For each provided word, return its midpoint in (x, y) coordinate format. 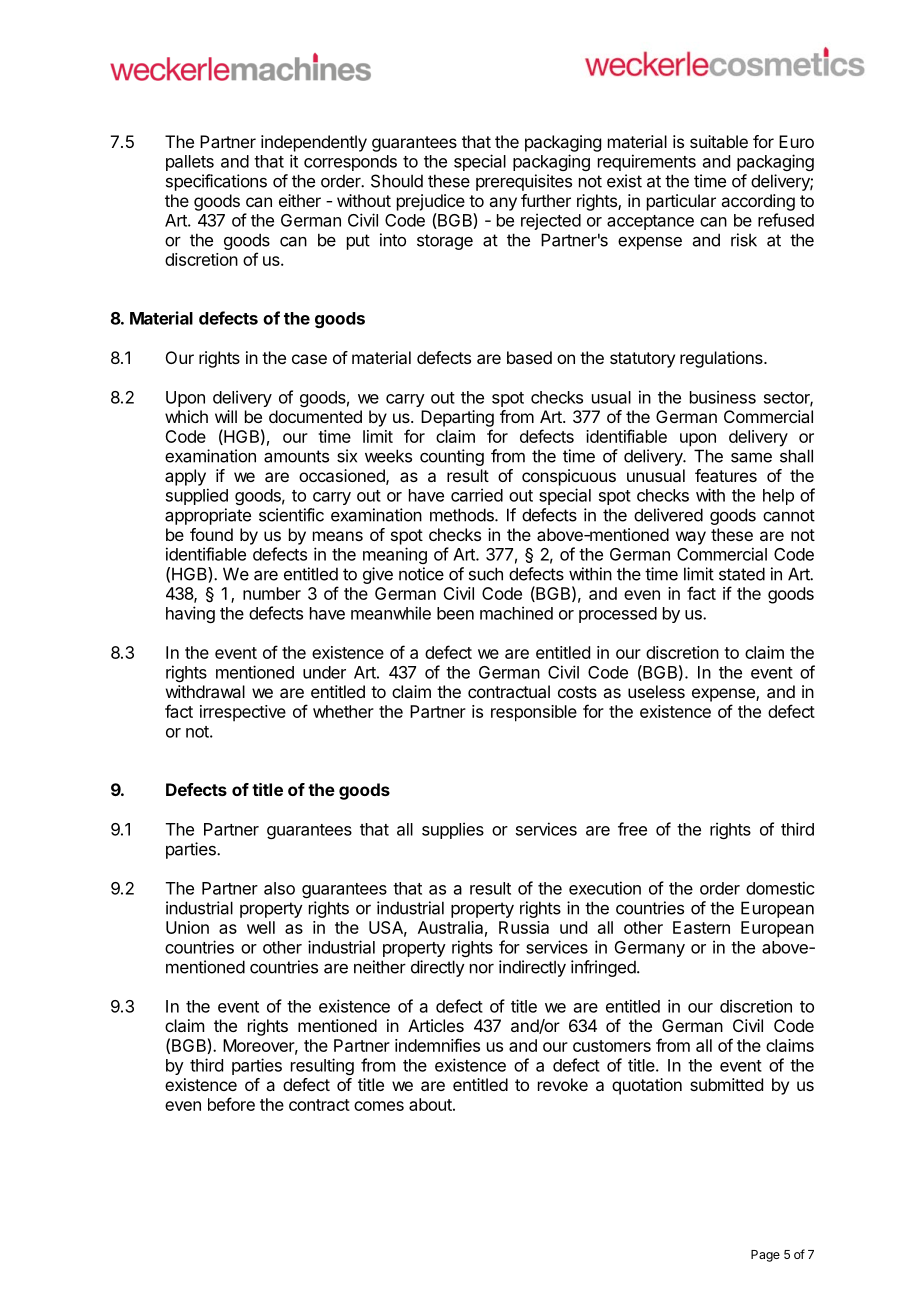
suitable (719, 141)
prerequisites (524, 182)
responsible (534, 713)
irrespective (243, 713)
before (231, 1104)
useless (656, 691)
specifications (216, 182)
